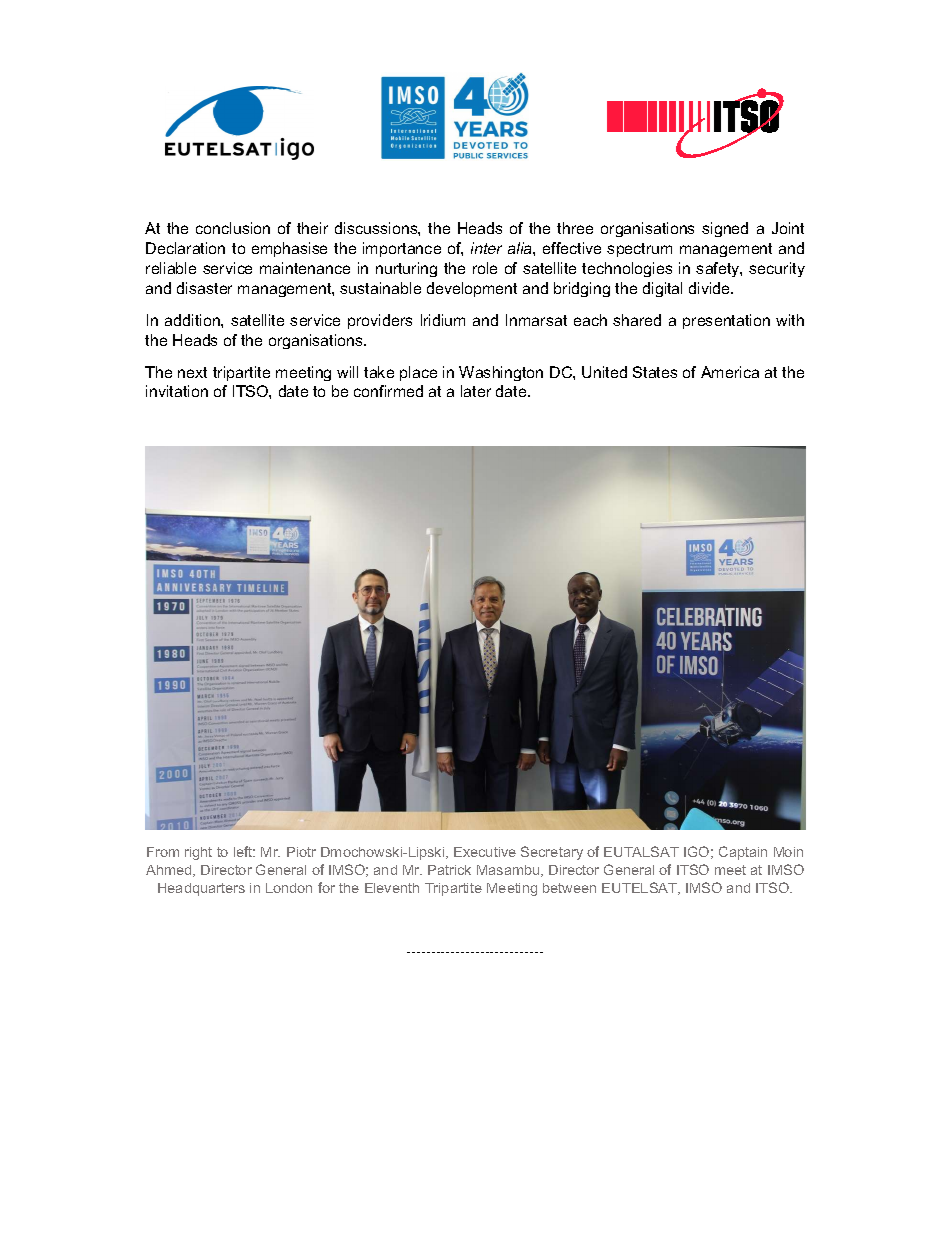  What do you see at coordinates (233, 228) in the page?
I see `conclusion` at bounding box center [233, 228].
